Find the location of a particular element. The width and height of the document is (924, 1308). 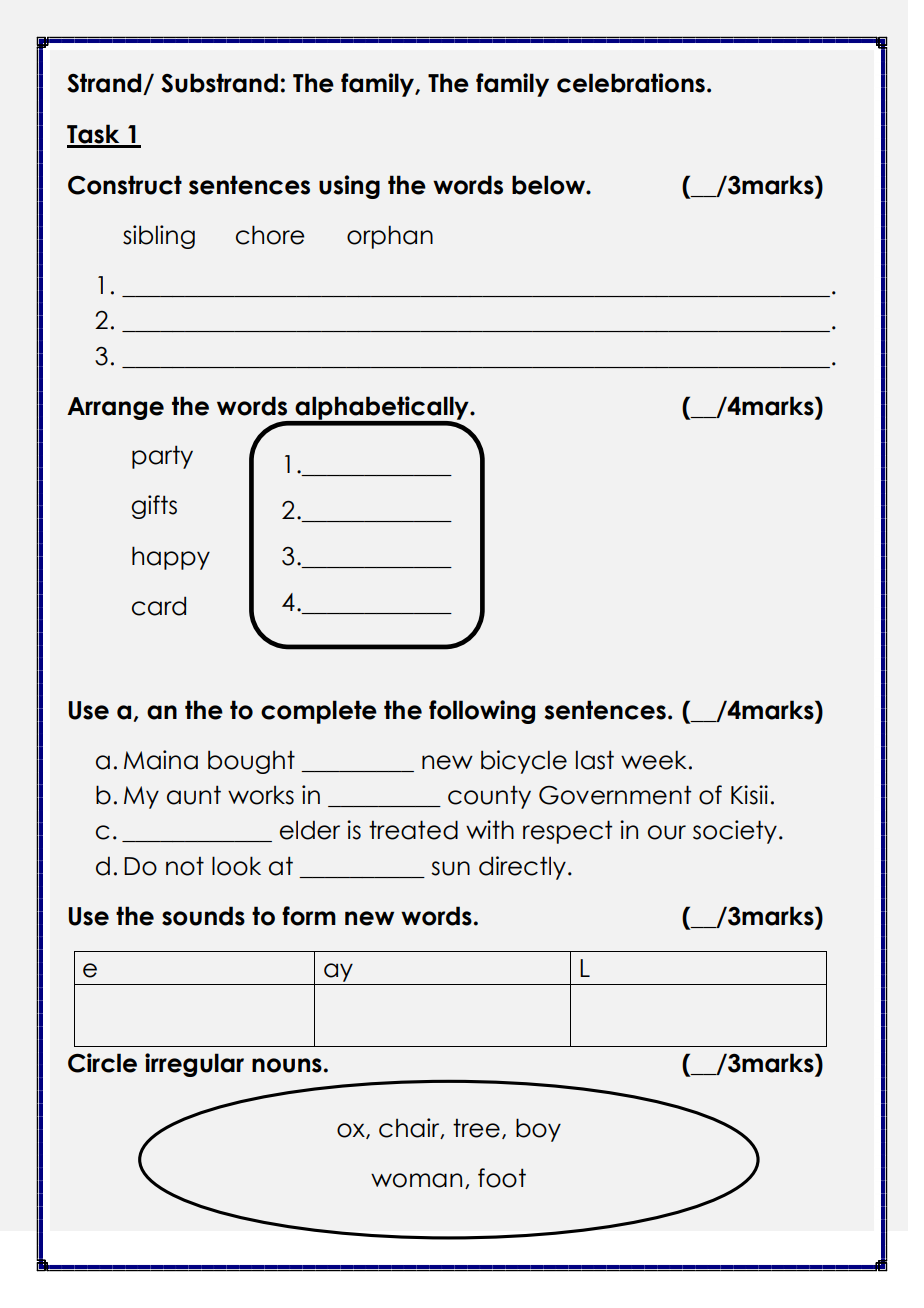

boy is located at coordinates (538, 1130).
